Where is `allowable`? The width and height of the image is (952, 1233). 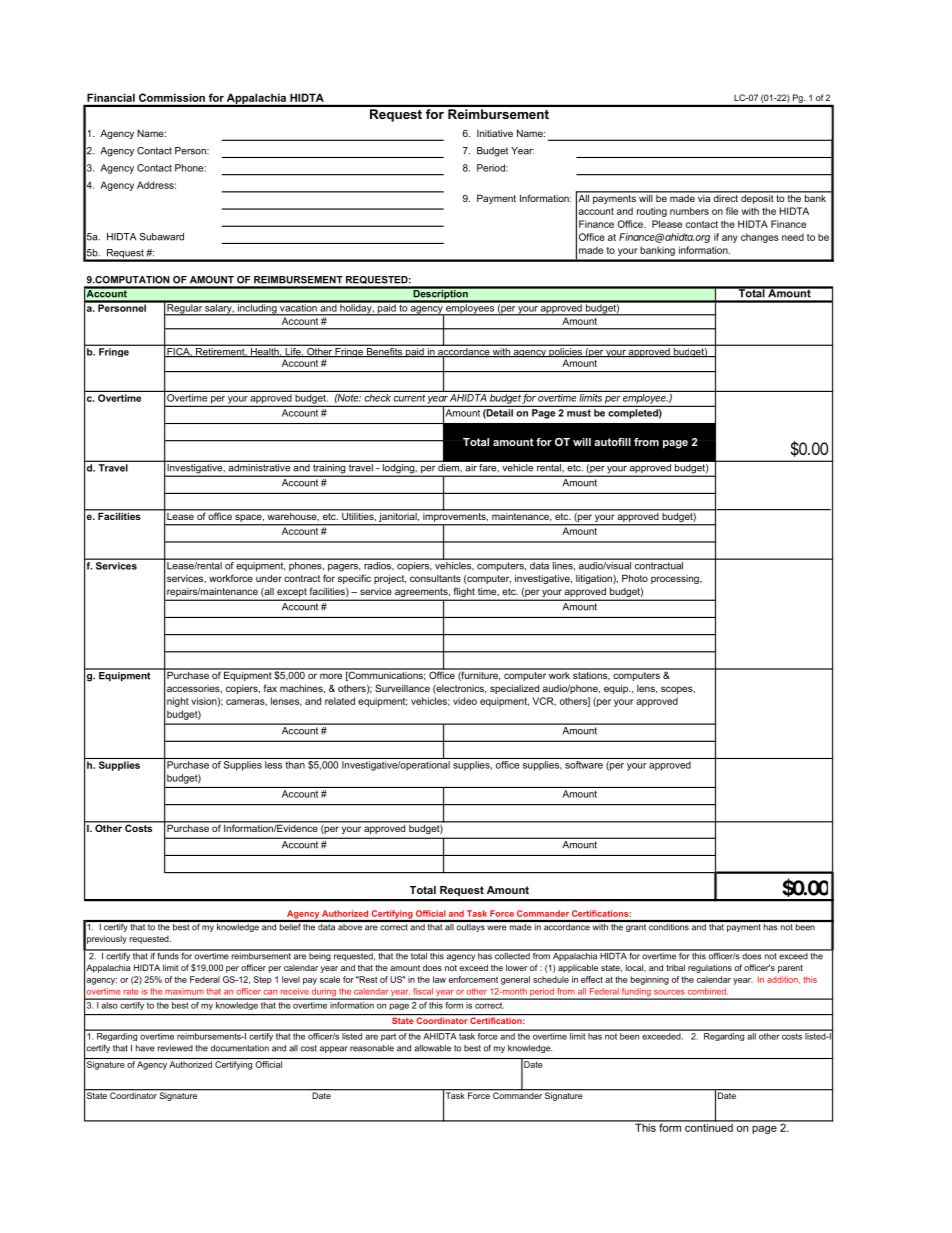
allowable is located at coordinates (432, 1048).
